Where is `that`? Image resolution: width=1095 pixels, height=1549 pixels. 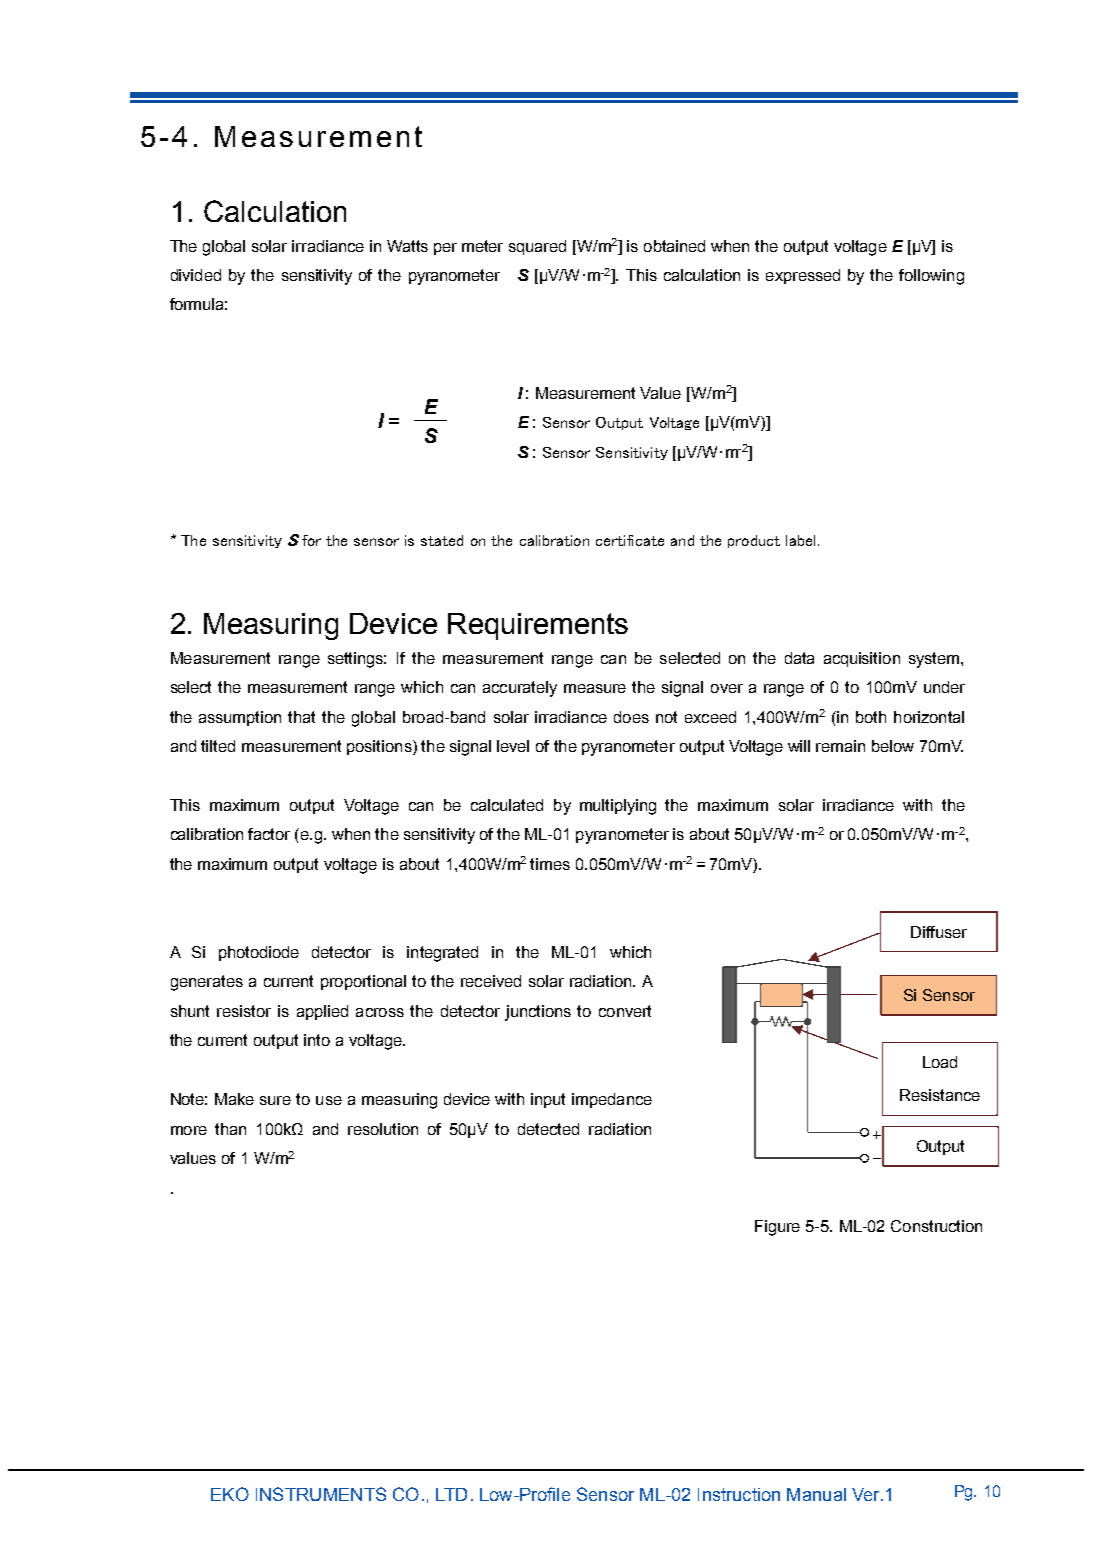 that is located at coordinates (301, 717).
